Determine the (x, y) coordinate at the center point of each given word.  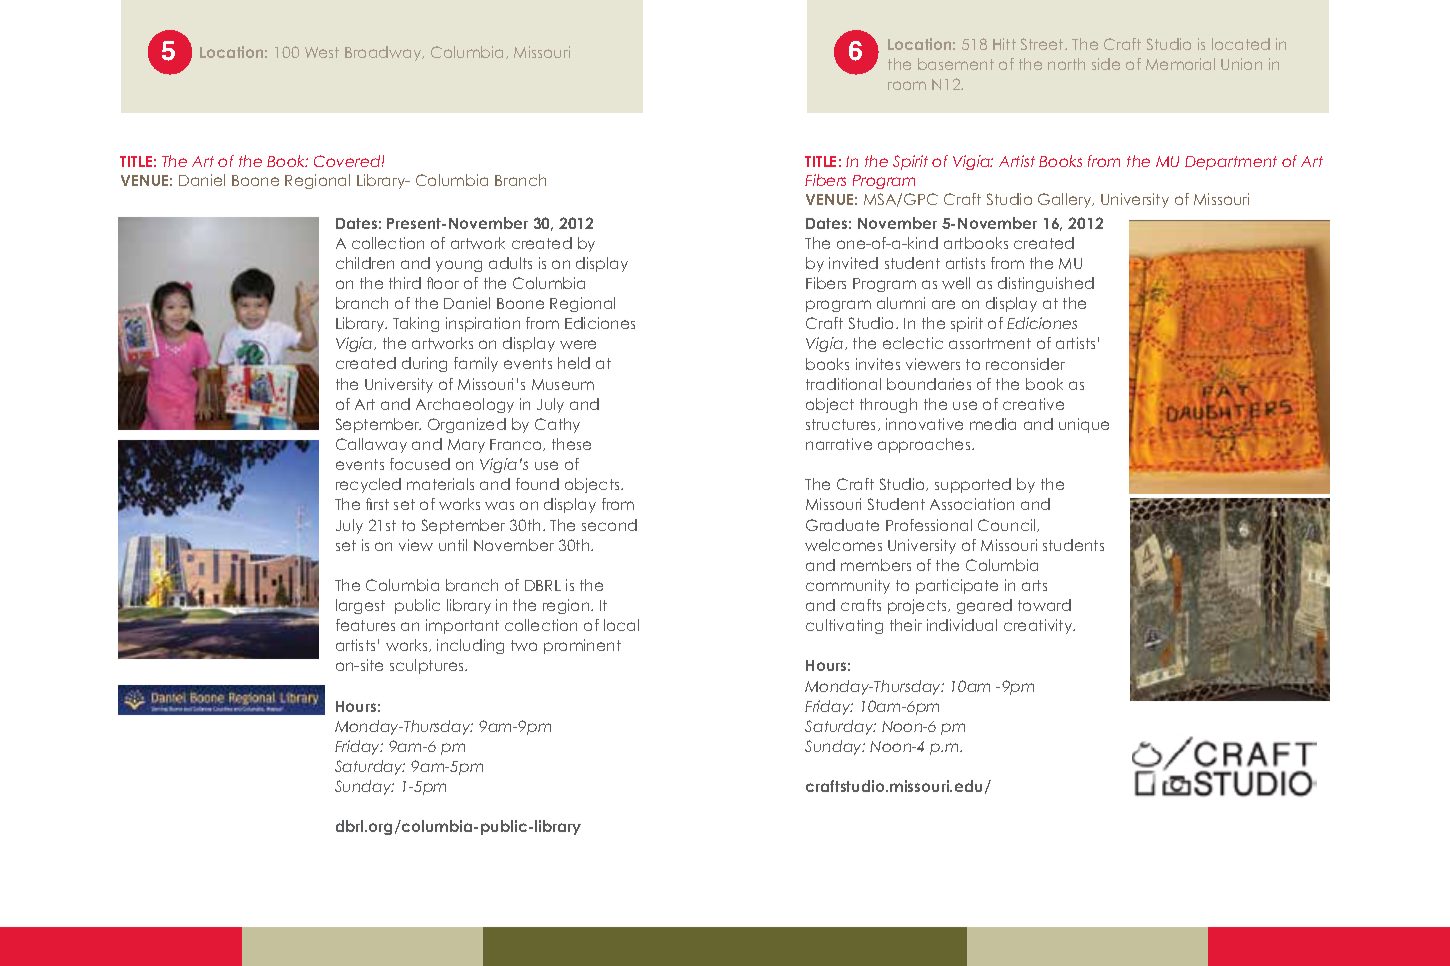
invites (878, 364)
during (424, 364)
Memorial (1180, 64)
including (470, 646)
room (907, 85)
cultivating (844, 626)
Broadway (384, 53)
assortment (990, 343)
